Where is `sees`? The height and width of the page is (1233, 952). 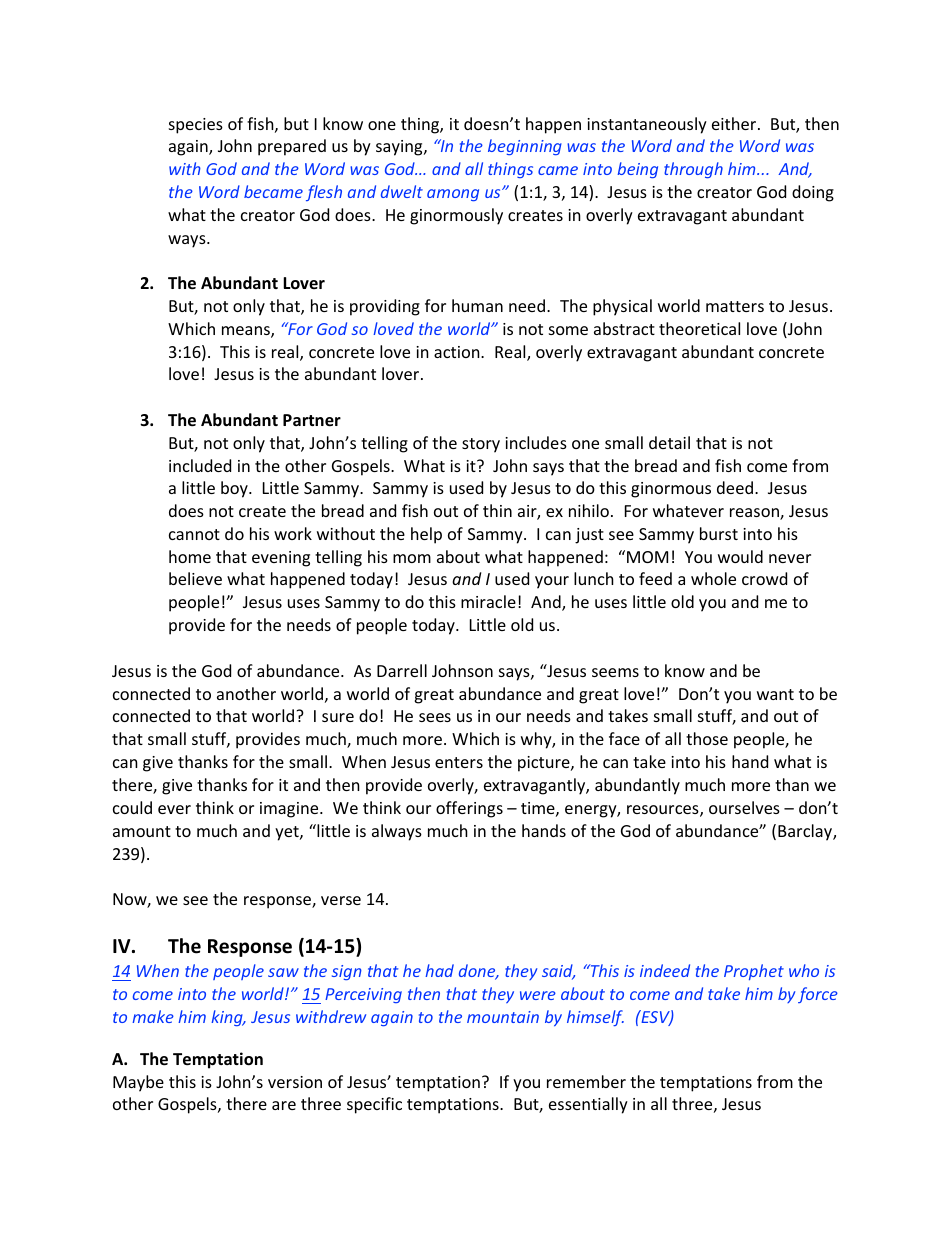 sees is located at coordinates (435, 717).
